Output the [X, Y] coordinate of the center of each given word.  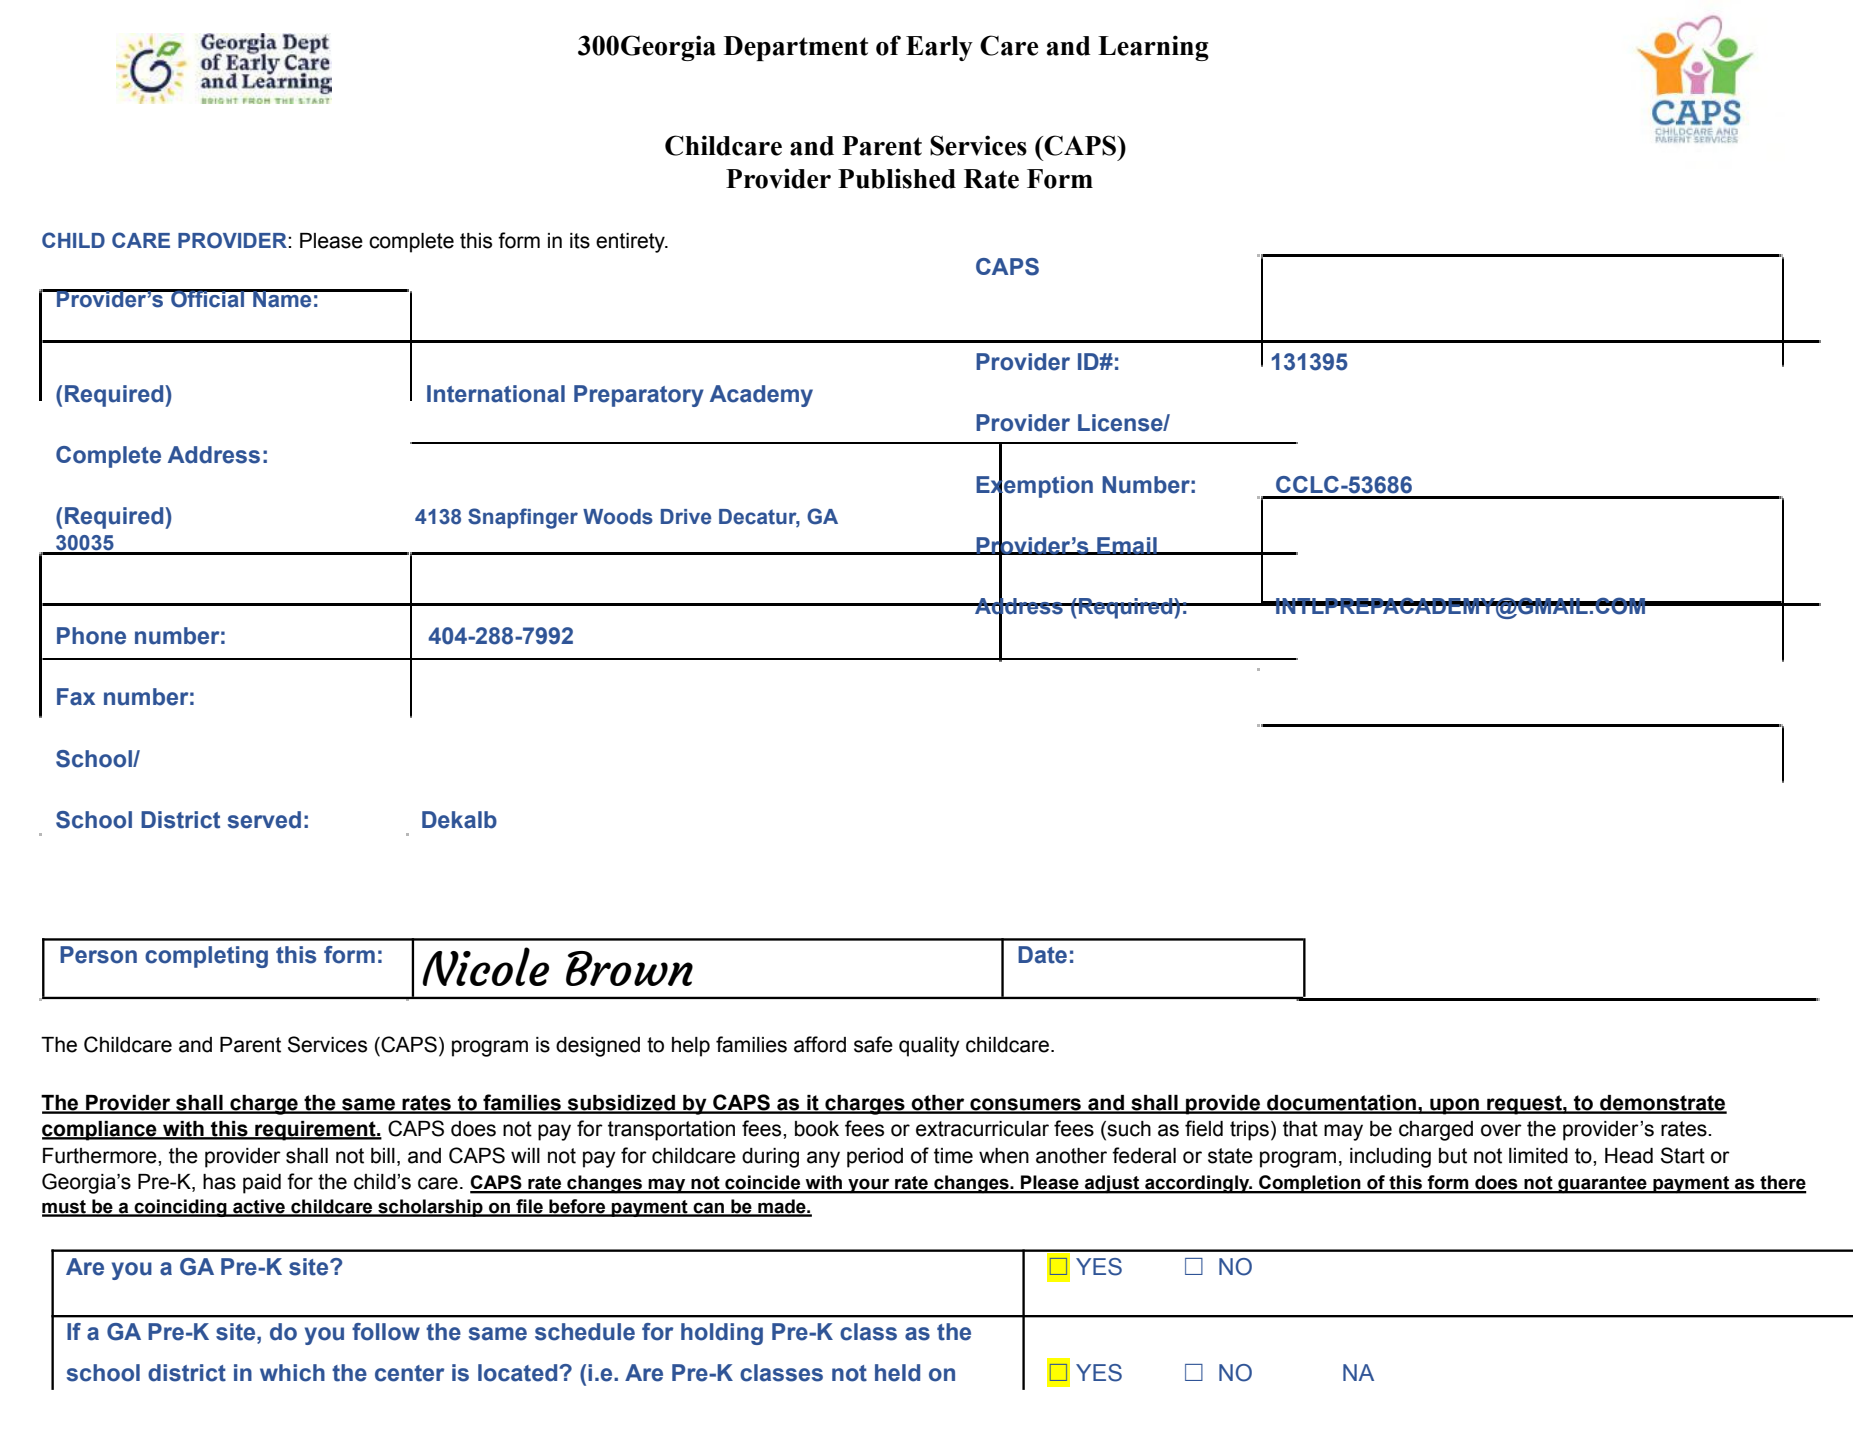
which [292, 1373]
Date [1042, 955]
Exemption [1034, 486]
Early [939, 48]
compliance [100, 1131]
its [580, 241]
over [1501, 1130]
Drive [686, 517]
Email [1127, 546]
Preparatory [639, 396]
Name [282, 298]
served [264, 820]
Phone [91, 636]
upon [1455, 1106]
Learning [1153, 48]
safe [873, 1044]
